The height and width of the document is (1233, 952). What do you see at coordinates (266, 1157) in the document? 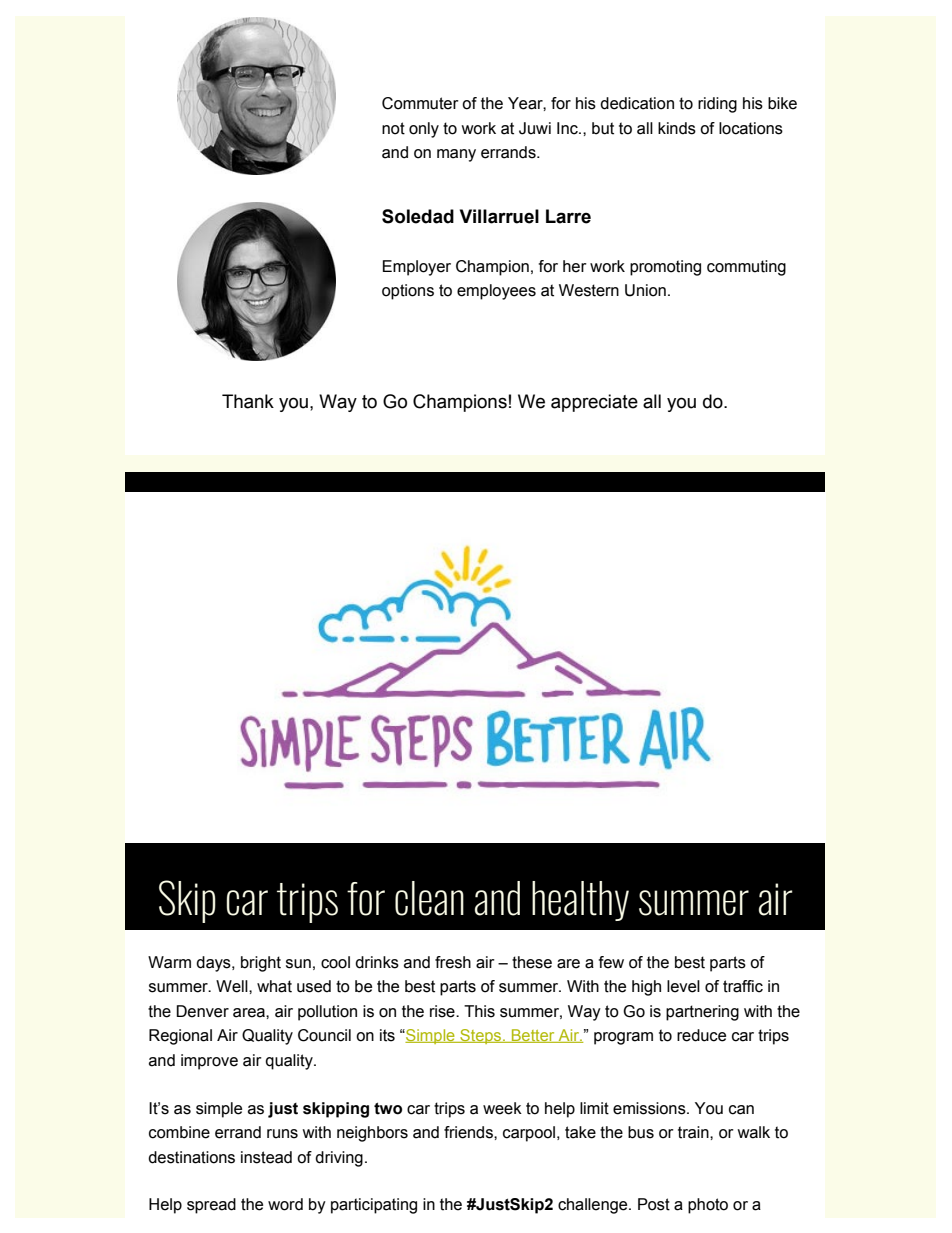
I see `instead` at bounding box center [266, 1157].
